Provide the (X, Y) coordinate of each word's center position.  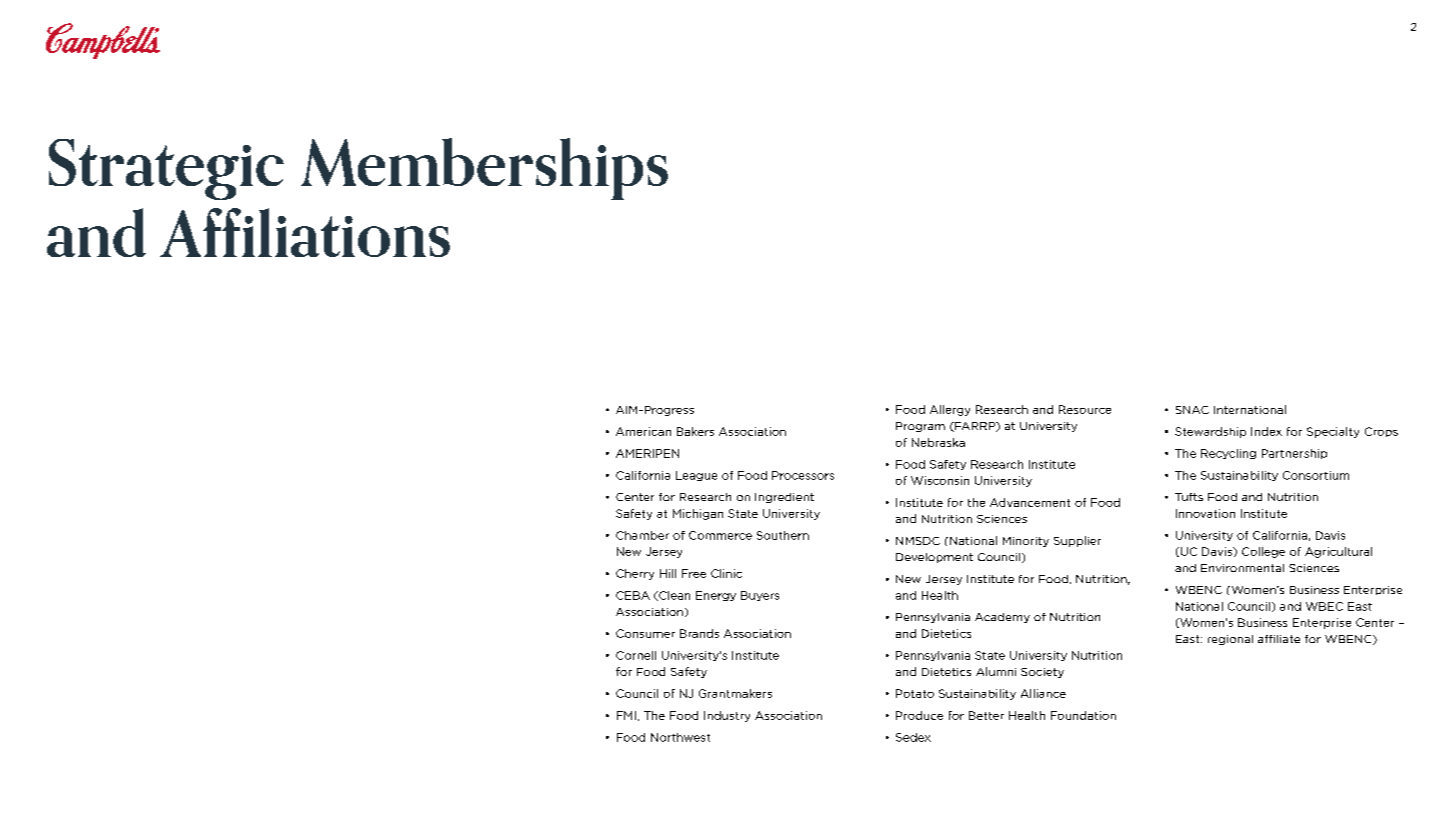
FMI (626, 715)
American (643, 431)
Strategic (166, 169)
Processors (803, 475)
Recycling (1228, 454)
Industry (727, 716)
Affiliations (305, 232)
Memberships (484, 169)
